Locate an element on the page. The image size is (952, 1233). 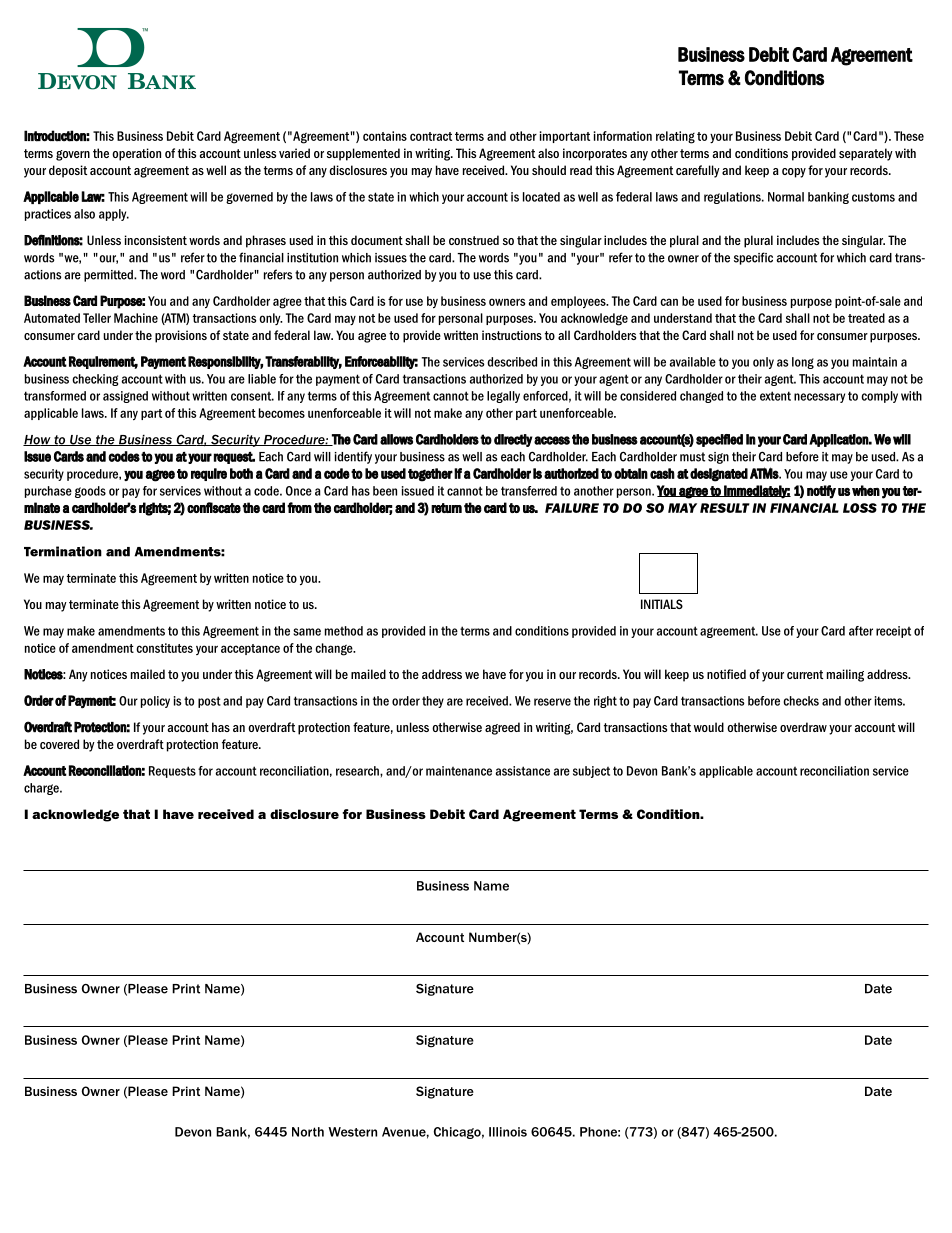
they is located at coordinates (433, 702).
